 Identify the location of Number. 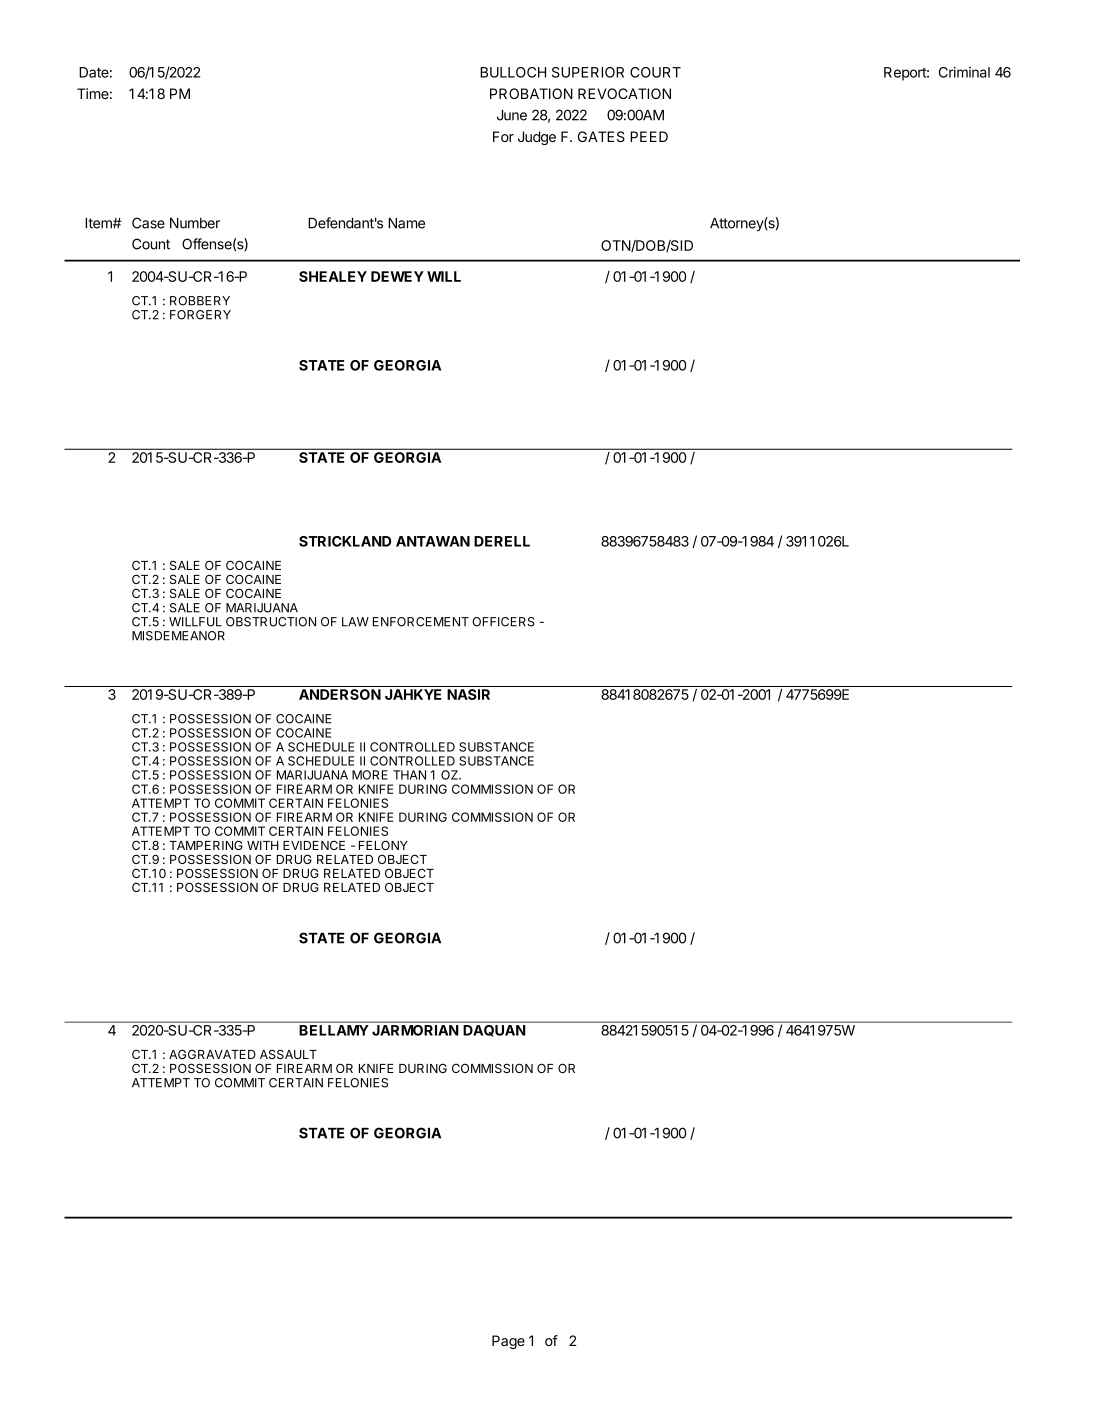
(195, 223).
